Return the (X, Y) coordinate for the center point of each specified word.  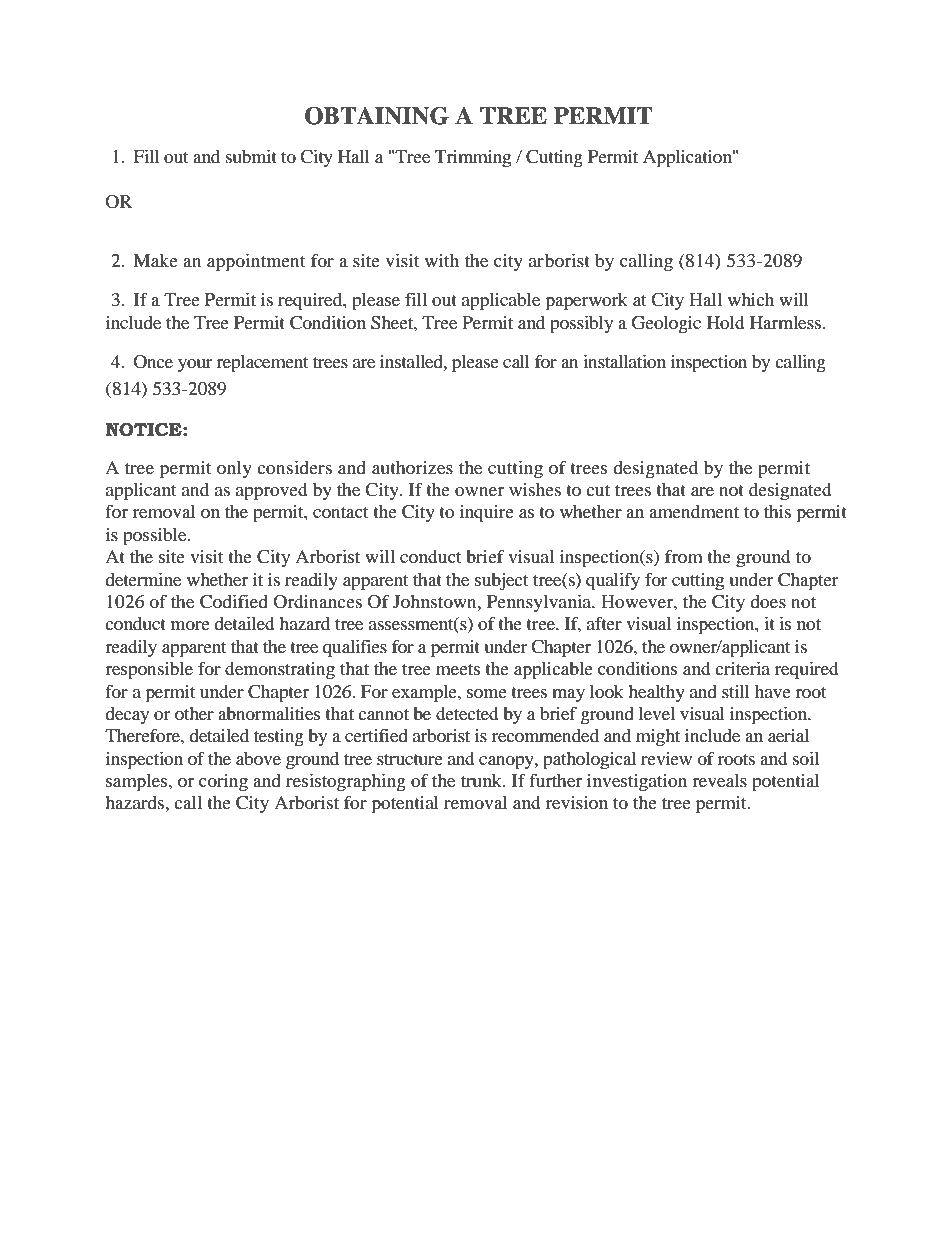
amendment (694, 511)
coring (223, 783)
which (751, 299)
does (768, 601)
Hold (725, 322)
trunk (482, 780)
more (190, 625)
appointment (256, 263)
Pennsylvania (540, 603)
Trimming (473, 159)
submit (251, 156)
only (234, 469)
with (442, 260)
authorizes (412, 467)
